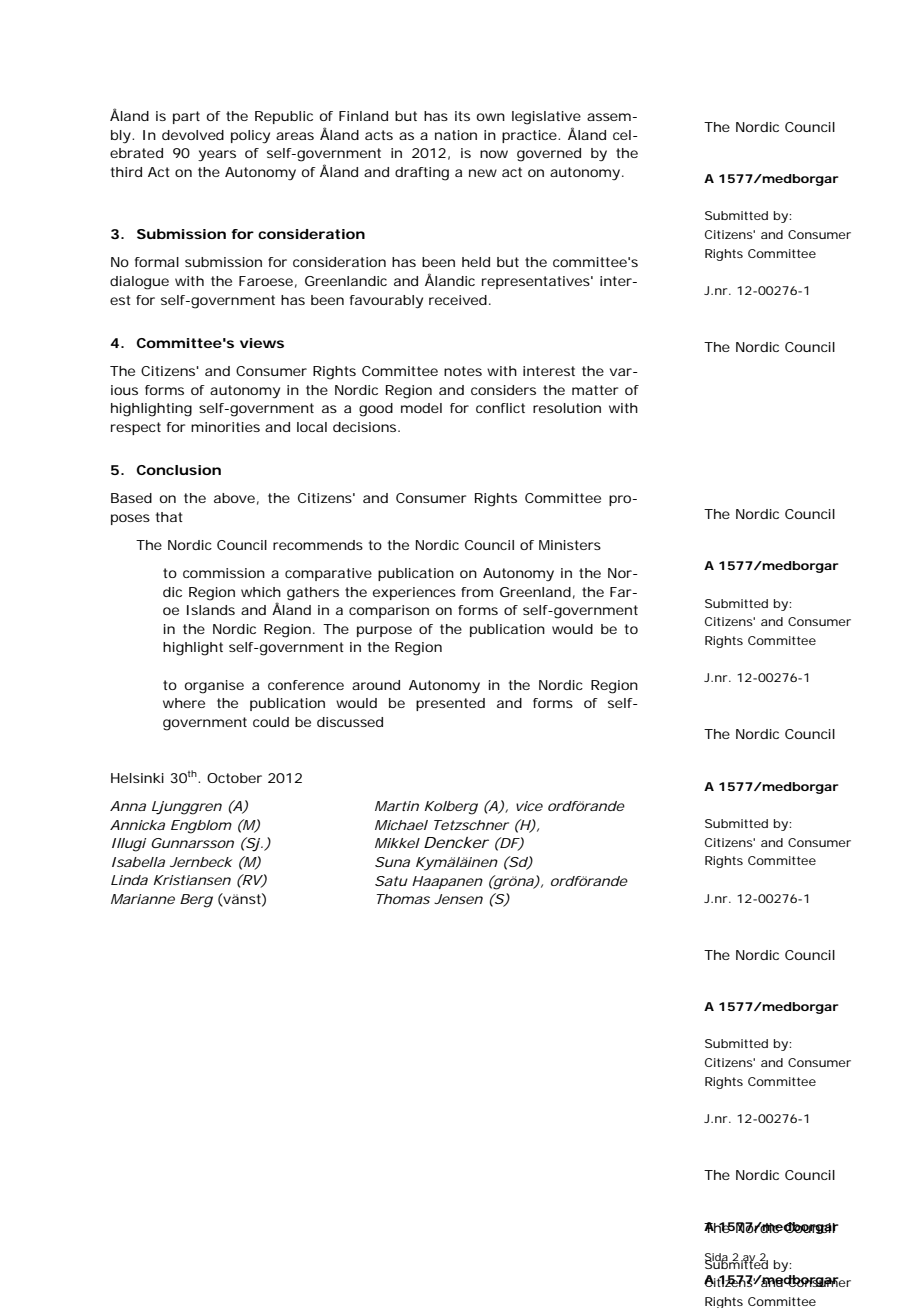  What do you see at coordinates (391, 881) in the screenshot?
I see `Satu` at bounding box center [391, 881].
